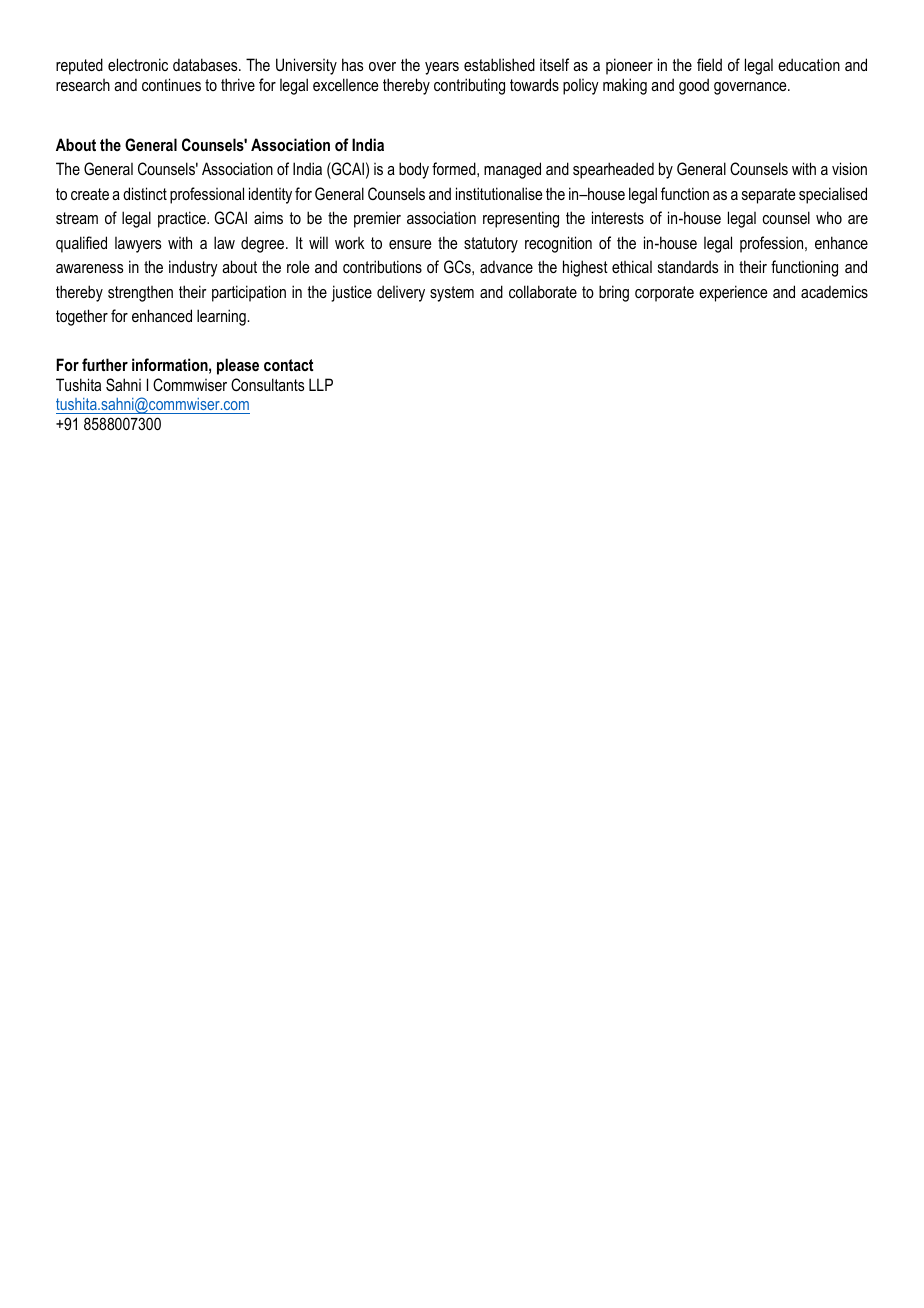  I want to click on advance, so click(506, 266).
